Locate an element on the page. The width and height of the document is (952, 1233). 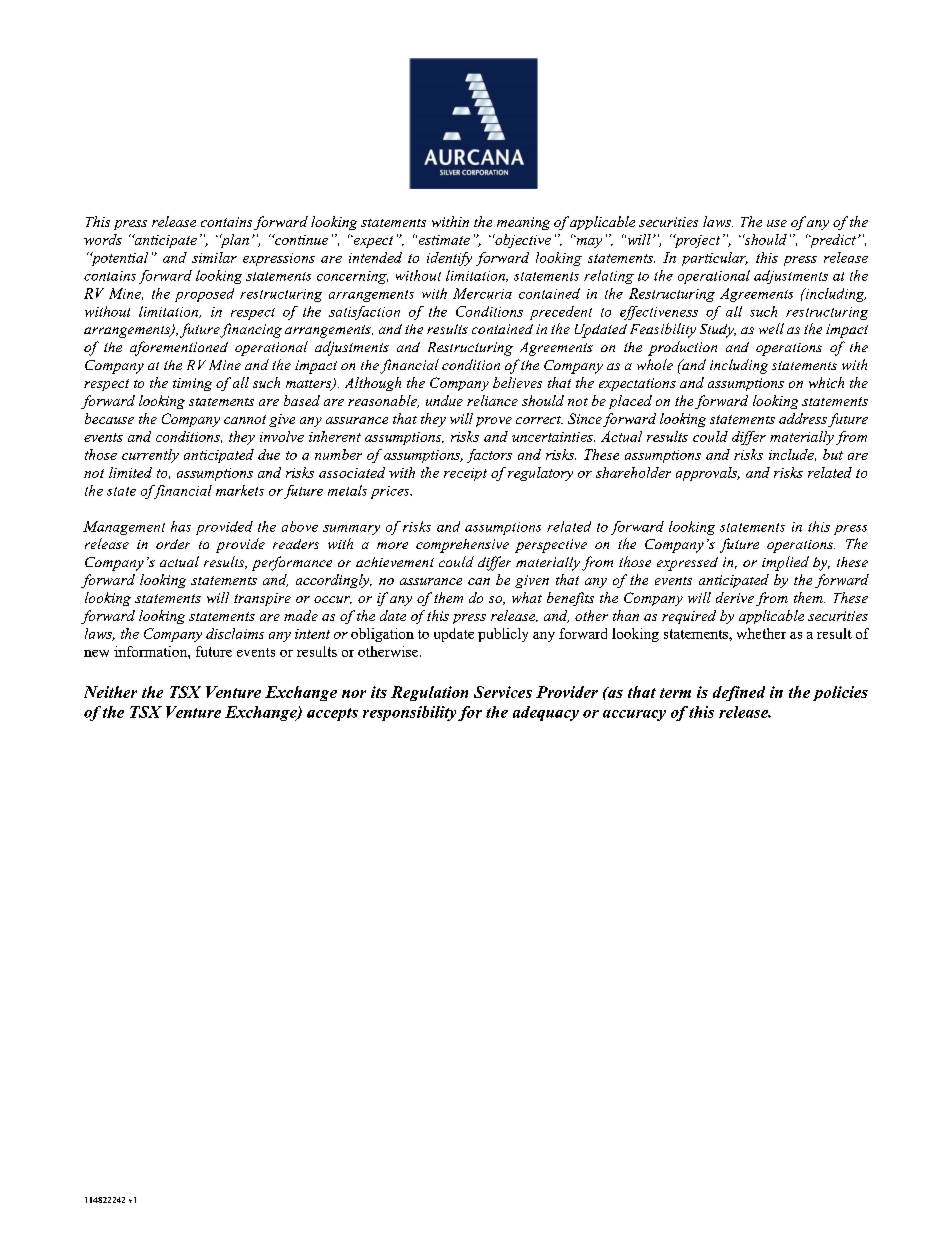
Neither is located at coordinates (110, 692).
